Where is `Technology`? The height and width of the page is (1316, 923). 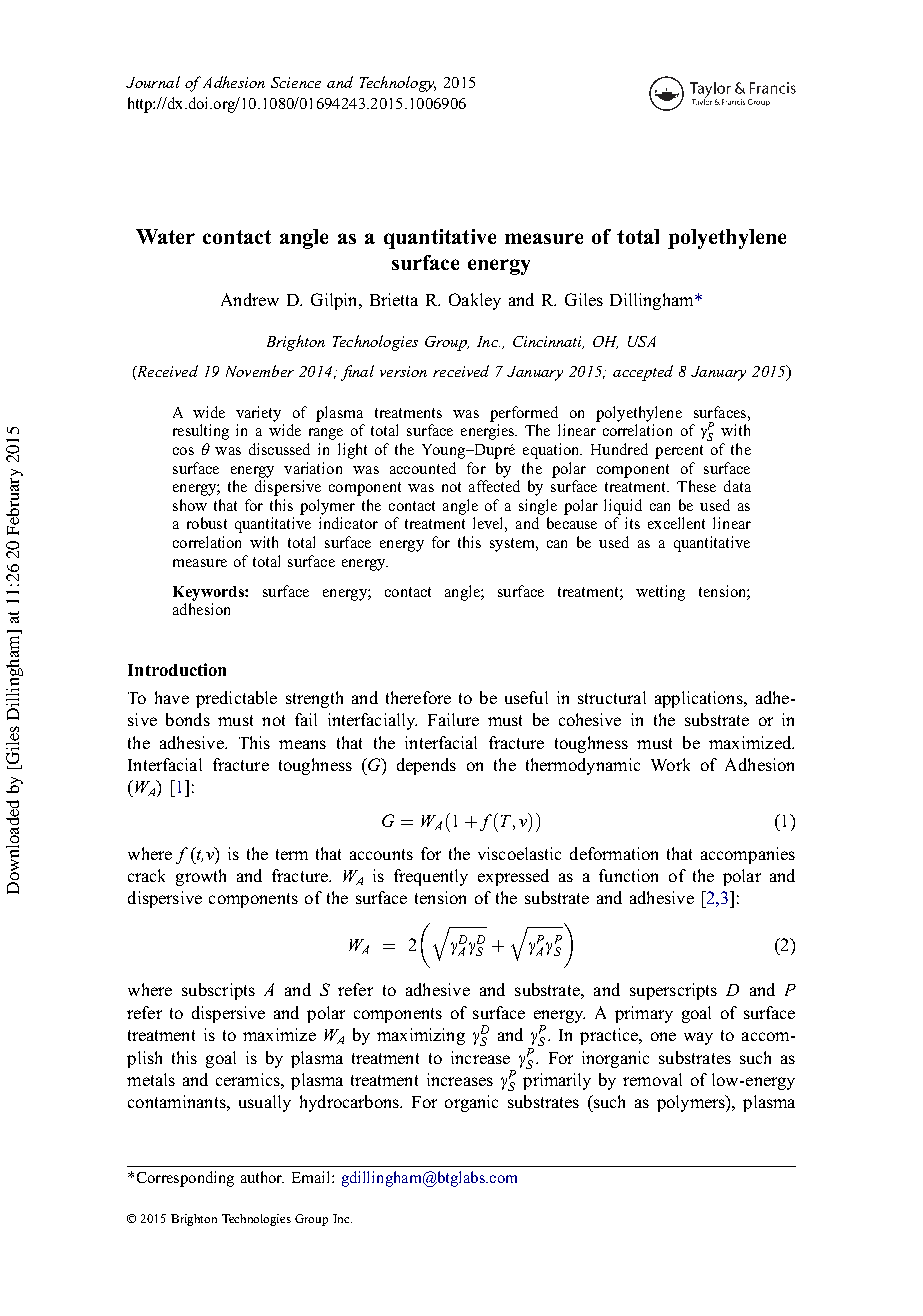
Technology is located at coordinates (398, 84).
